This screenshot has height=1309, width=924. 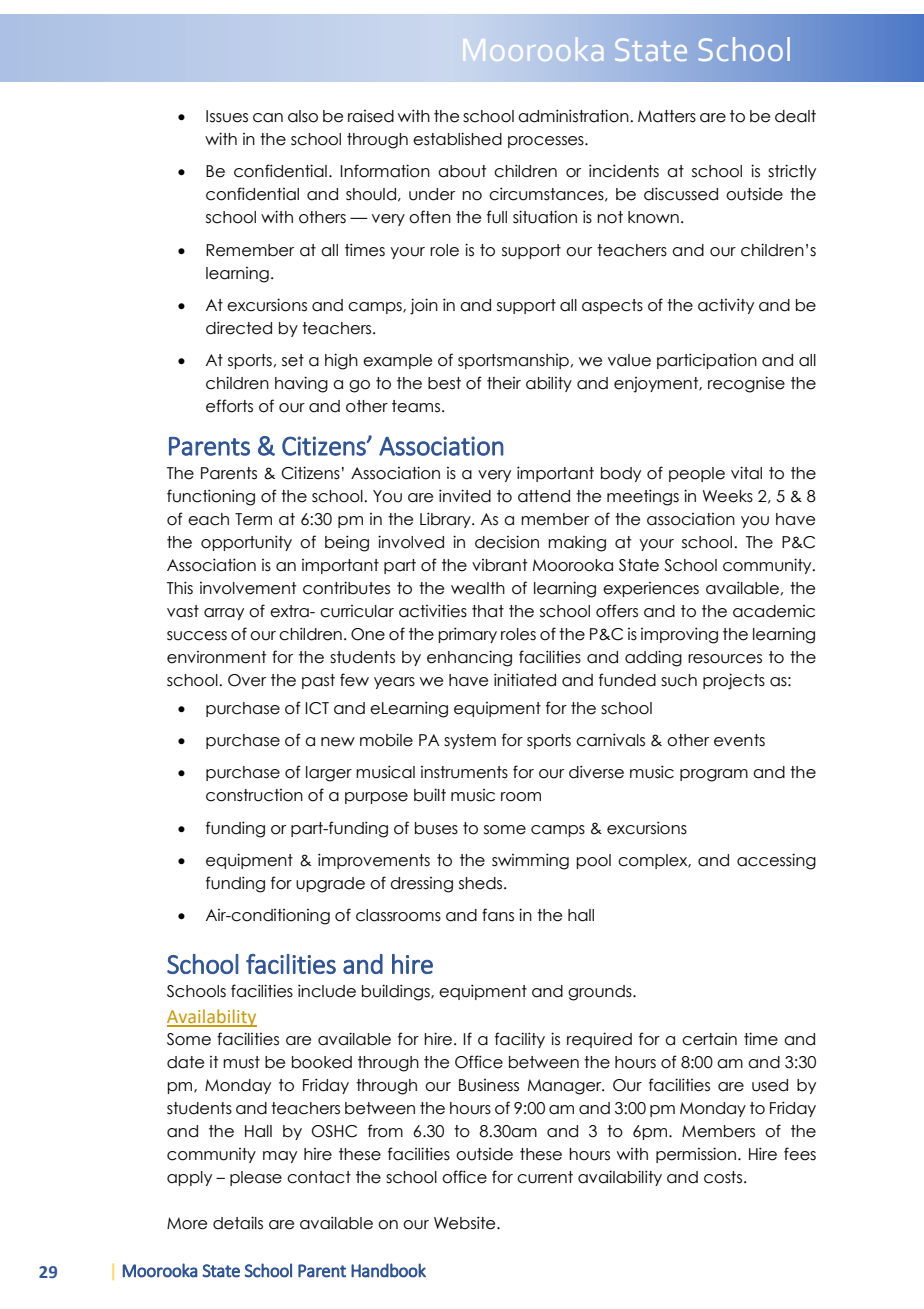 What do you see at coordinates (238, 1223) in the screenshot?
I see `details` at bounding box center [238, 1223].
